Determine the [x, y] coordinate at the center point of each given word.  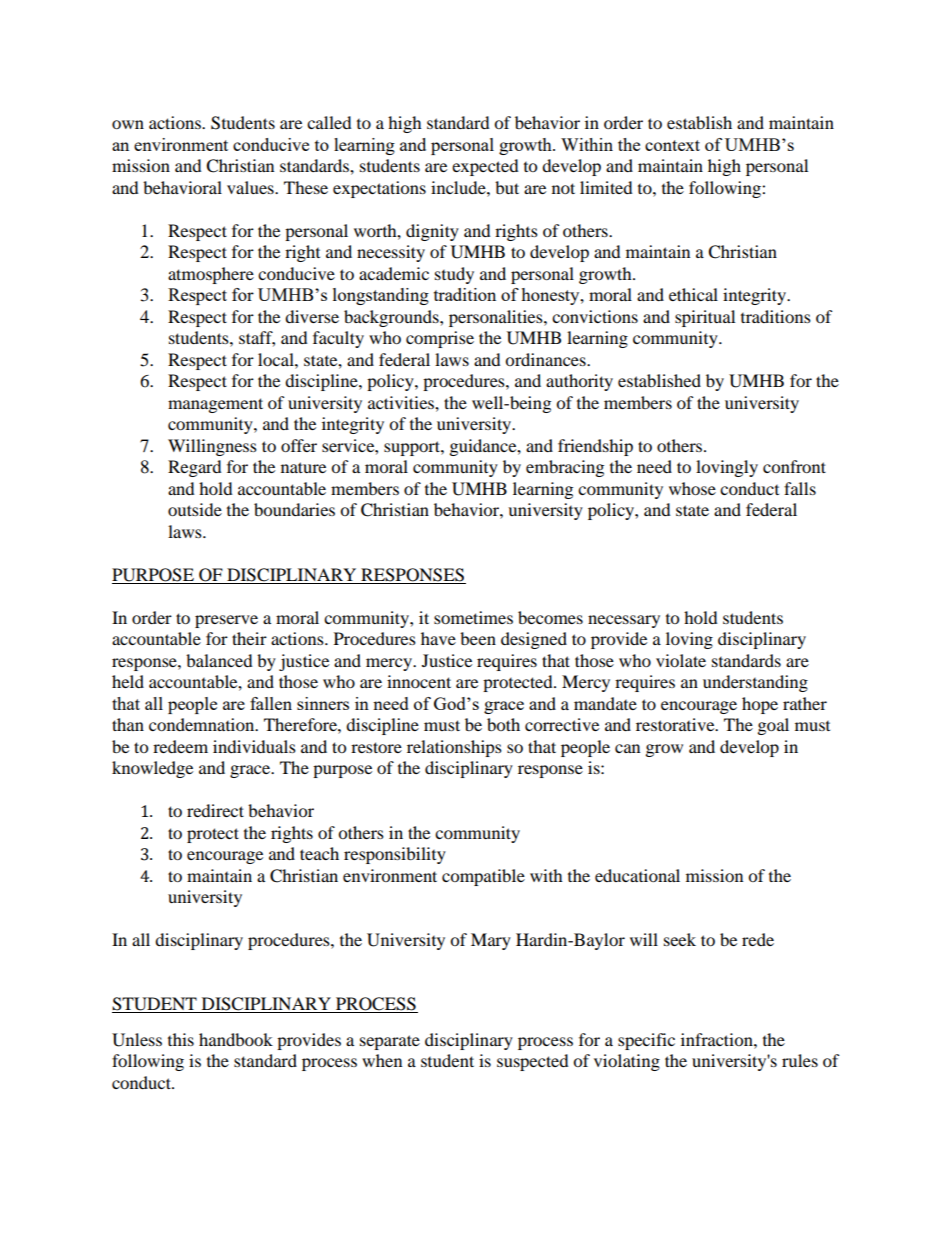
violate [681, 660]
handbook [236, 1039]
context [672, 145]
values [251, 187]
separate [390, 1042]
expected [485, 167]
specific [646, 1041]
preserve [226, 621]
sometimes [473, 617]
